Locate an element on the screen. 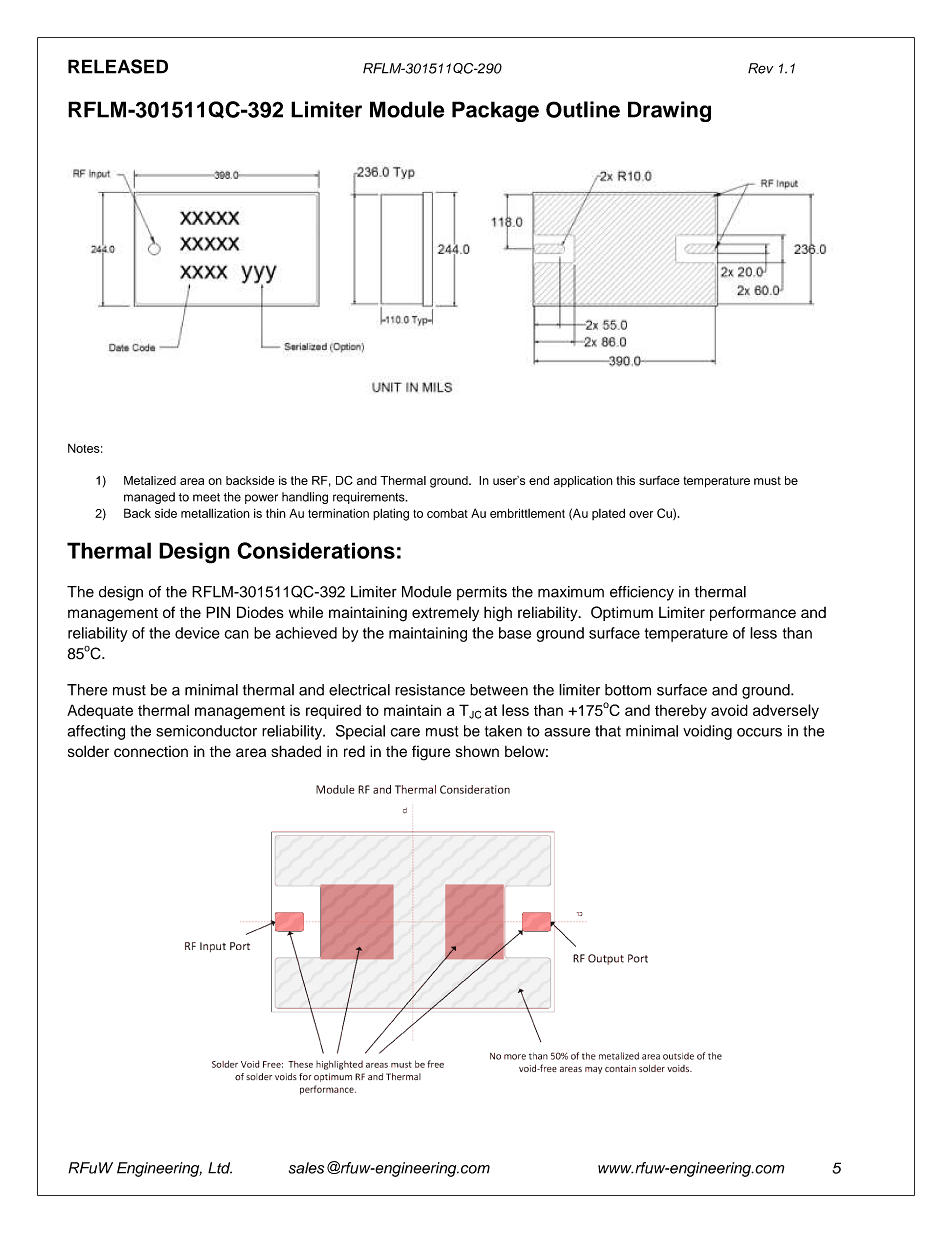 Image resolution: width=952 pixels, height=1233 pixels. connection is located at coordinates (151, 751).
